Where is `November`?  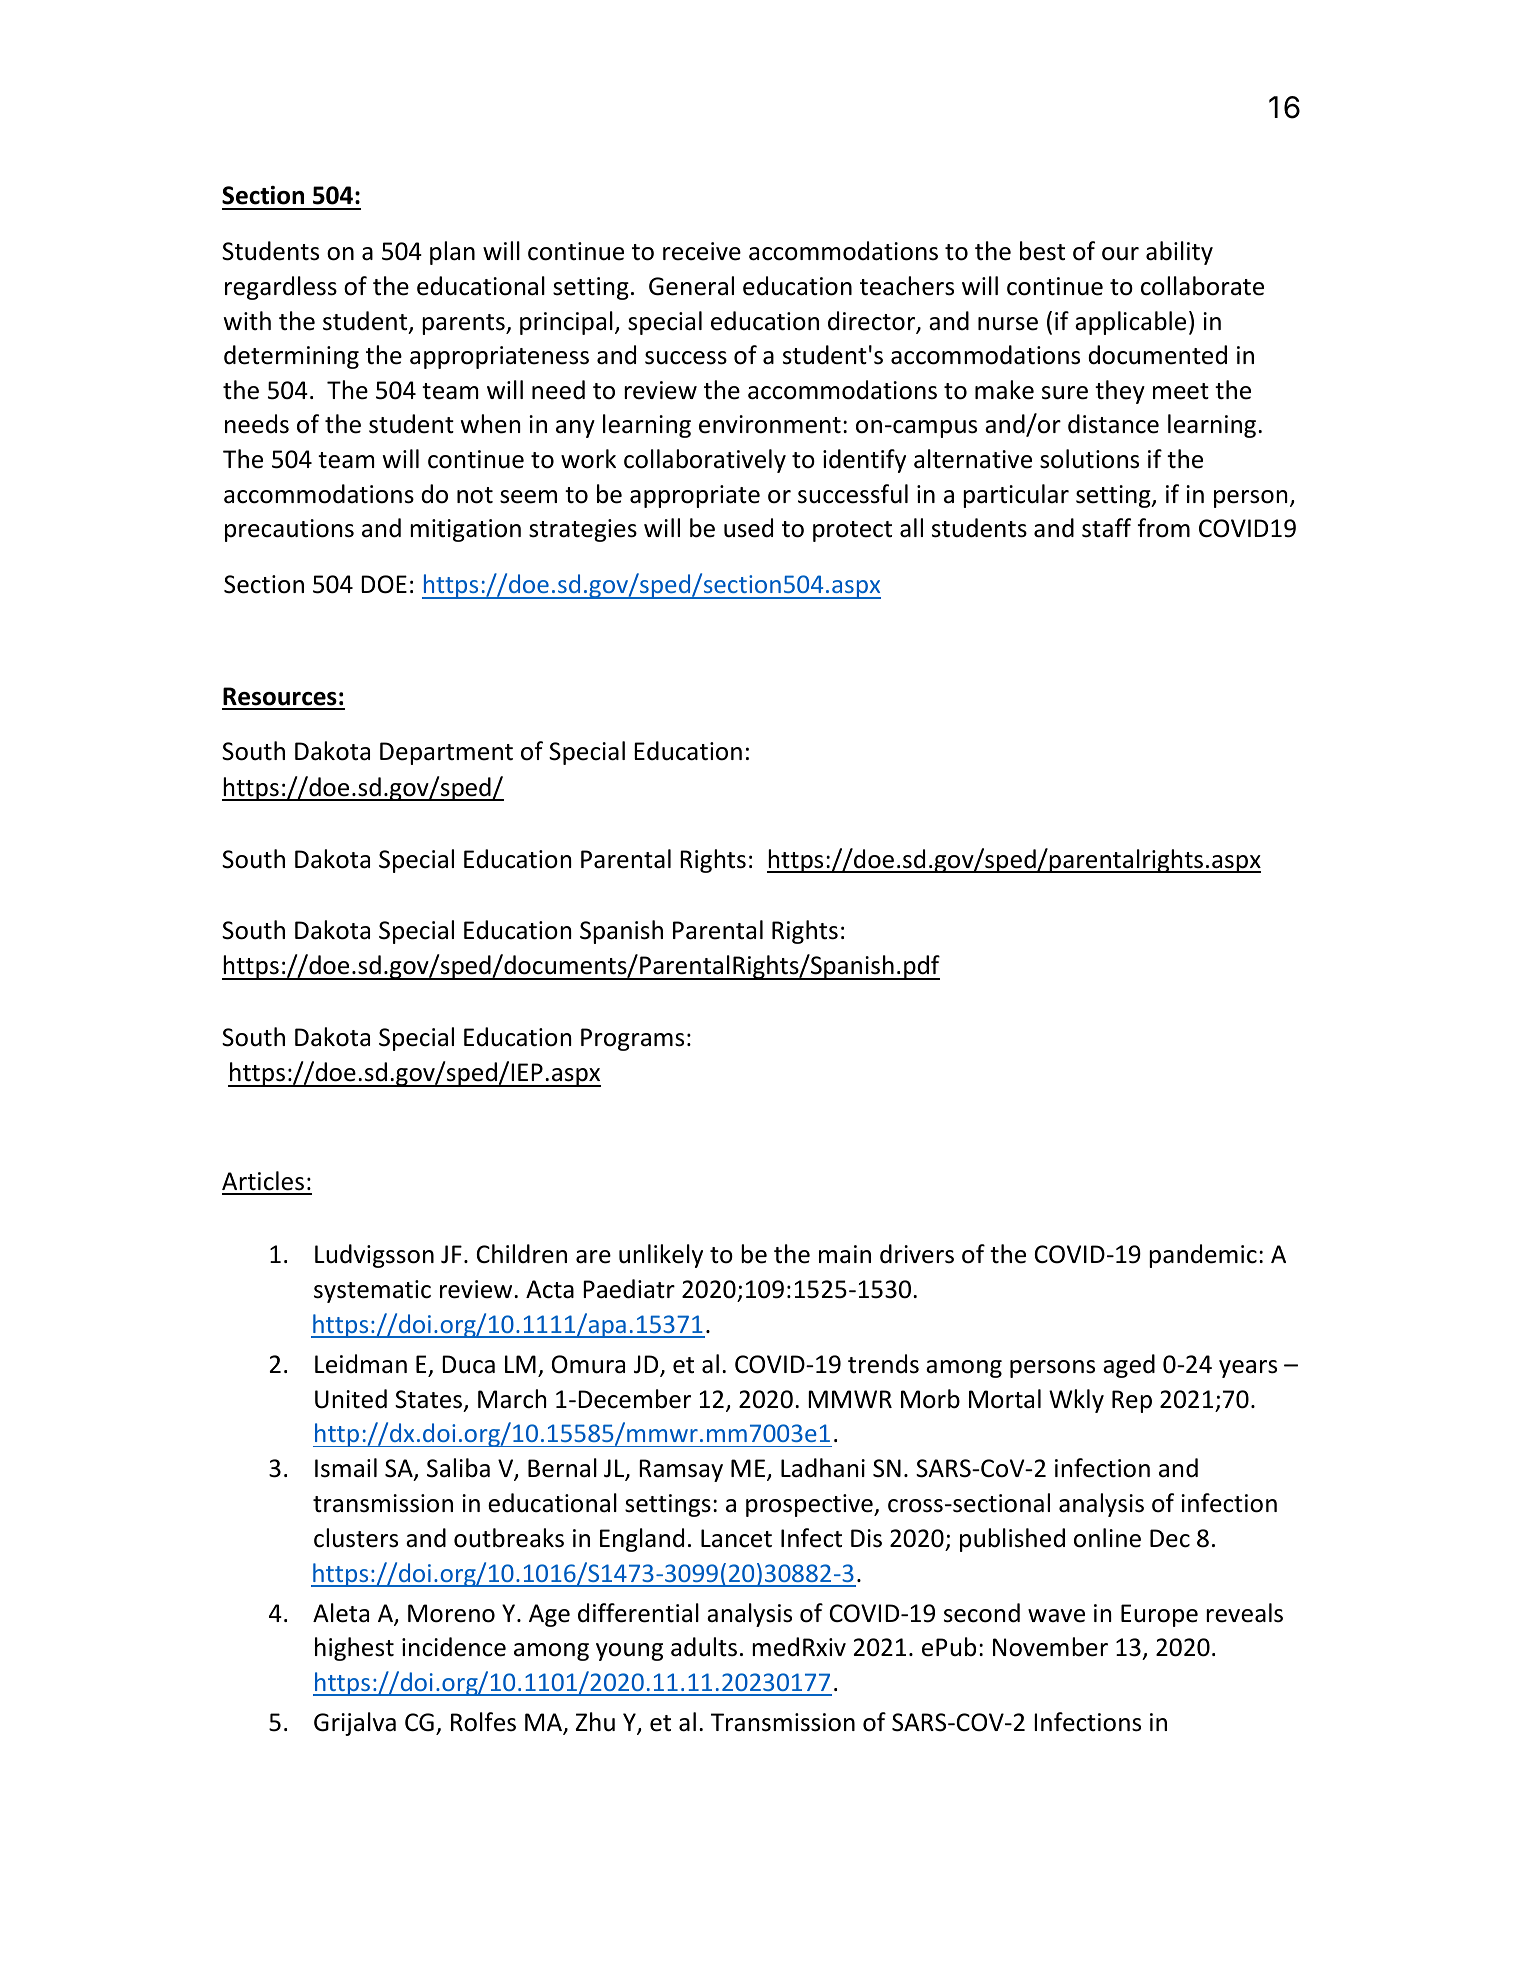
November is located at coordinates (1050, 1647).
